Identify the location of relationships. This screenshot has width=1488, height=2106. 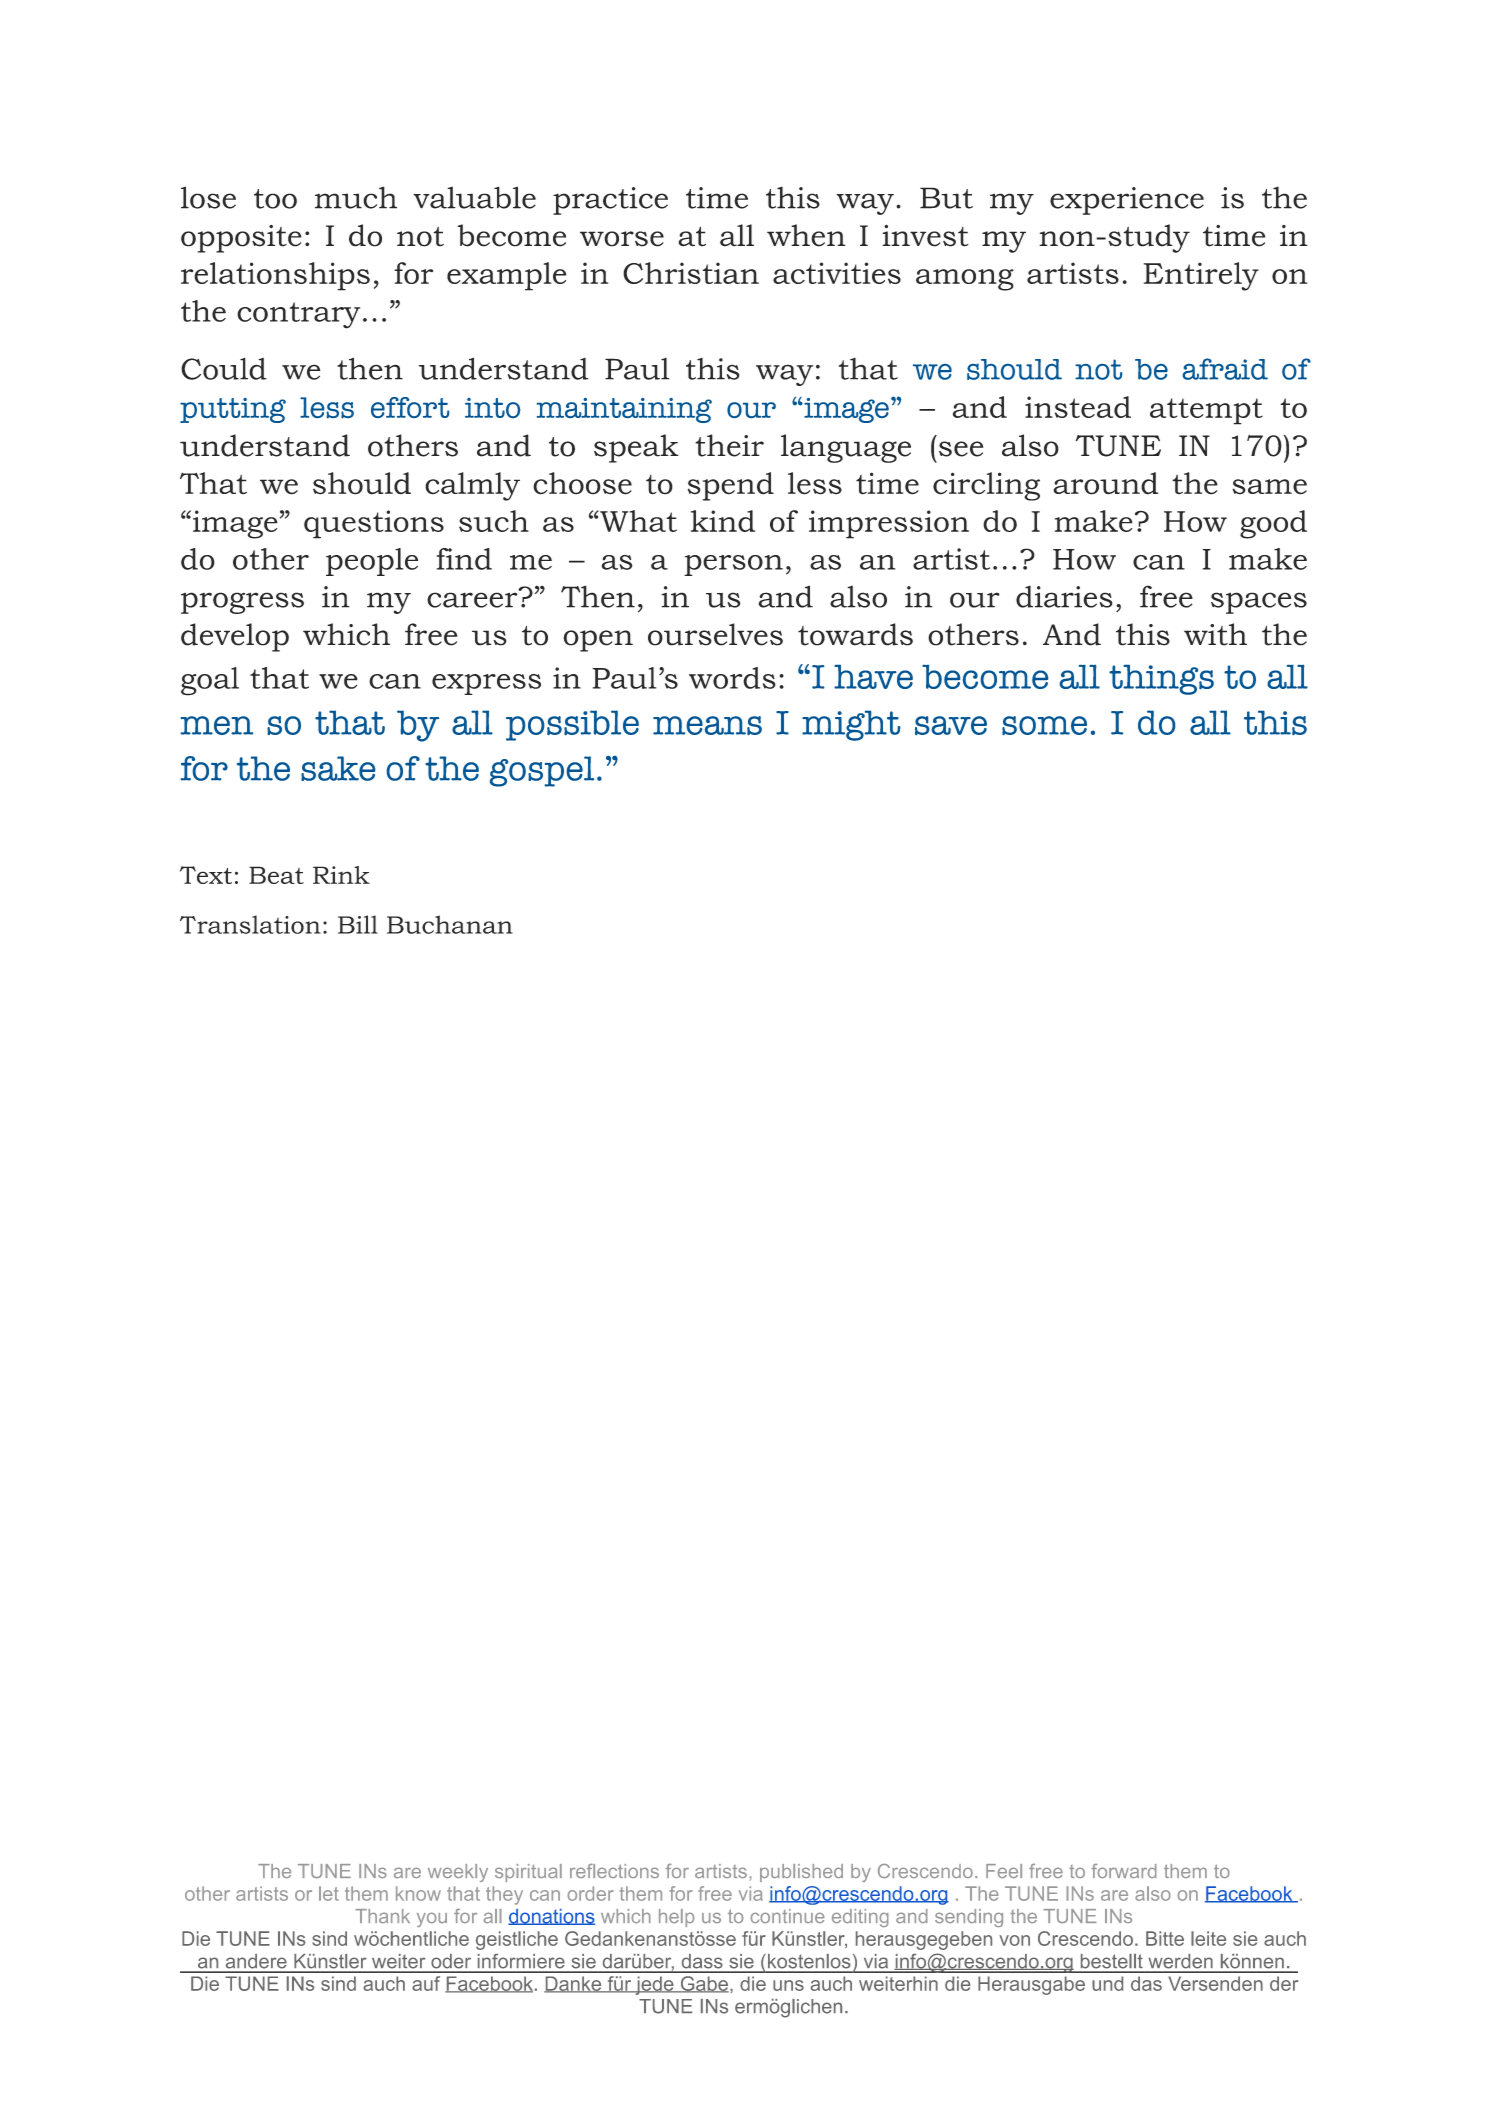
(275, 276).
